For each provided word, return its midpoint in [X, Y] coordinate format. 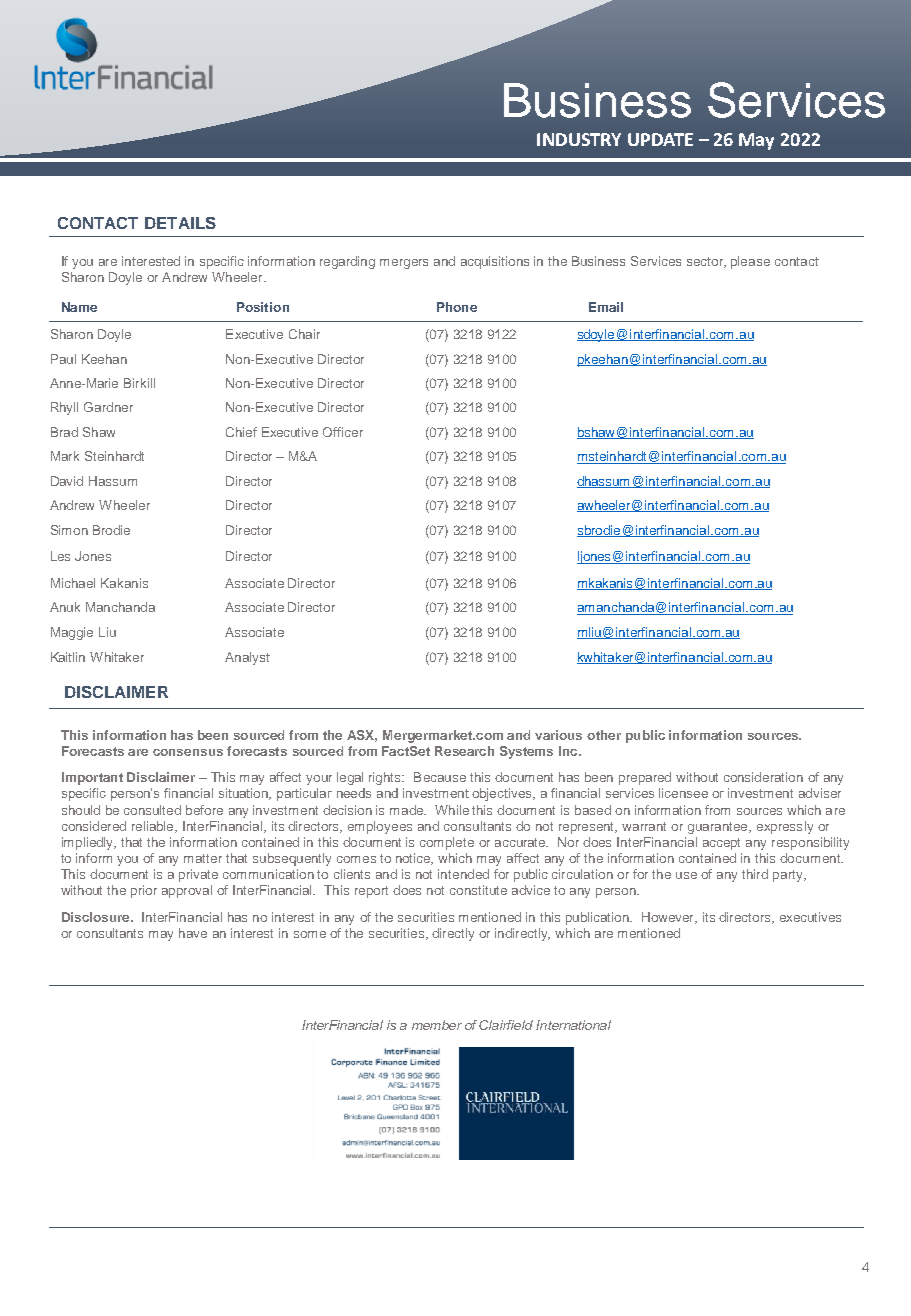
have [193, 933]
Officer [343, 432]
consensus [188, 752]
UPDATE [660, 139]
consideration [763, 777]
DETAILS [180, 223]
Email [606, 307]
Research [464, 751]
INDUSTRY [579, 139]
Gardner [108, 407]
